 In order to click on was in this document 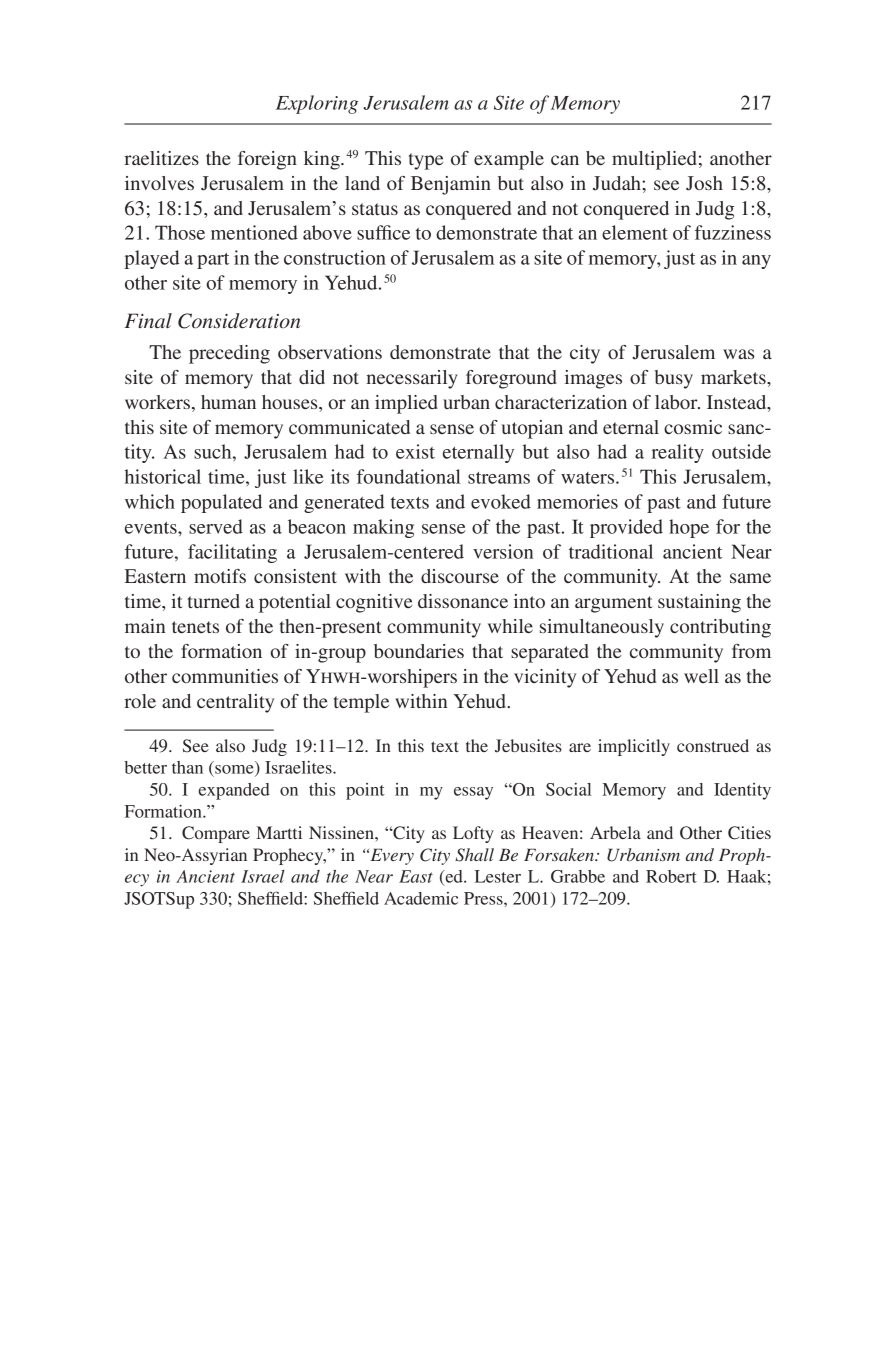, I will do `click(738, 354)`.
